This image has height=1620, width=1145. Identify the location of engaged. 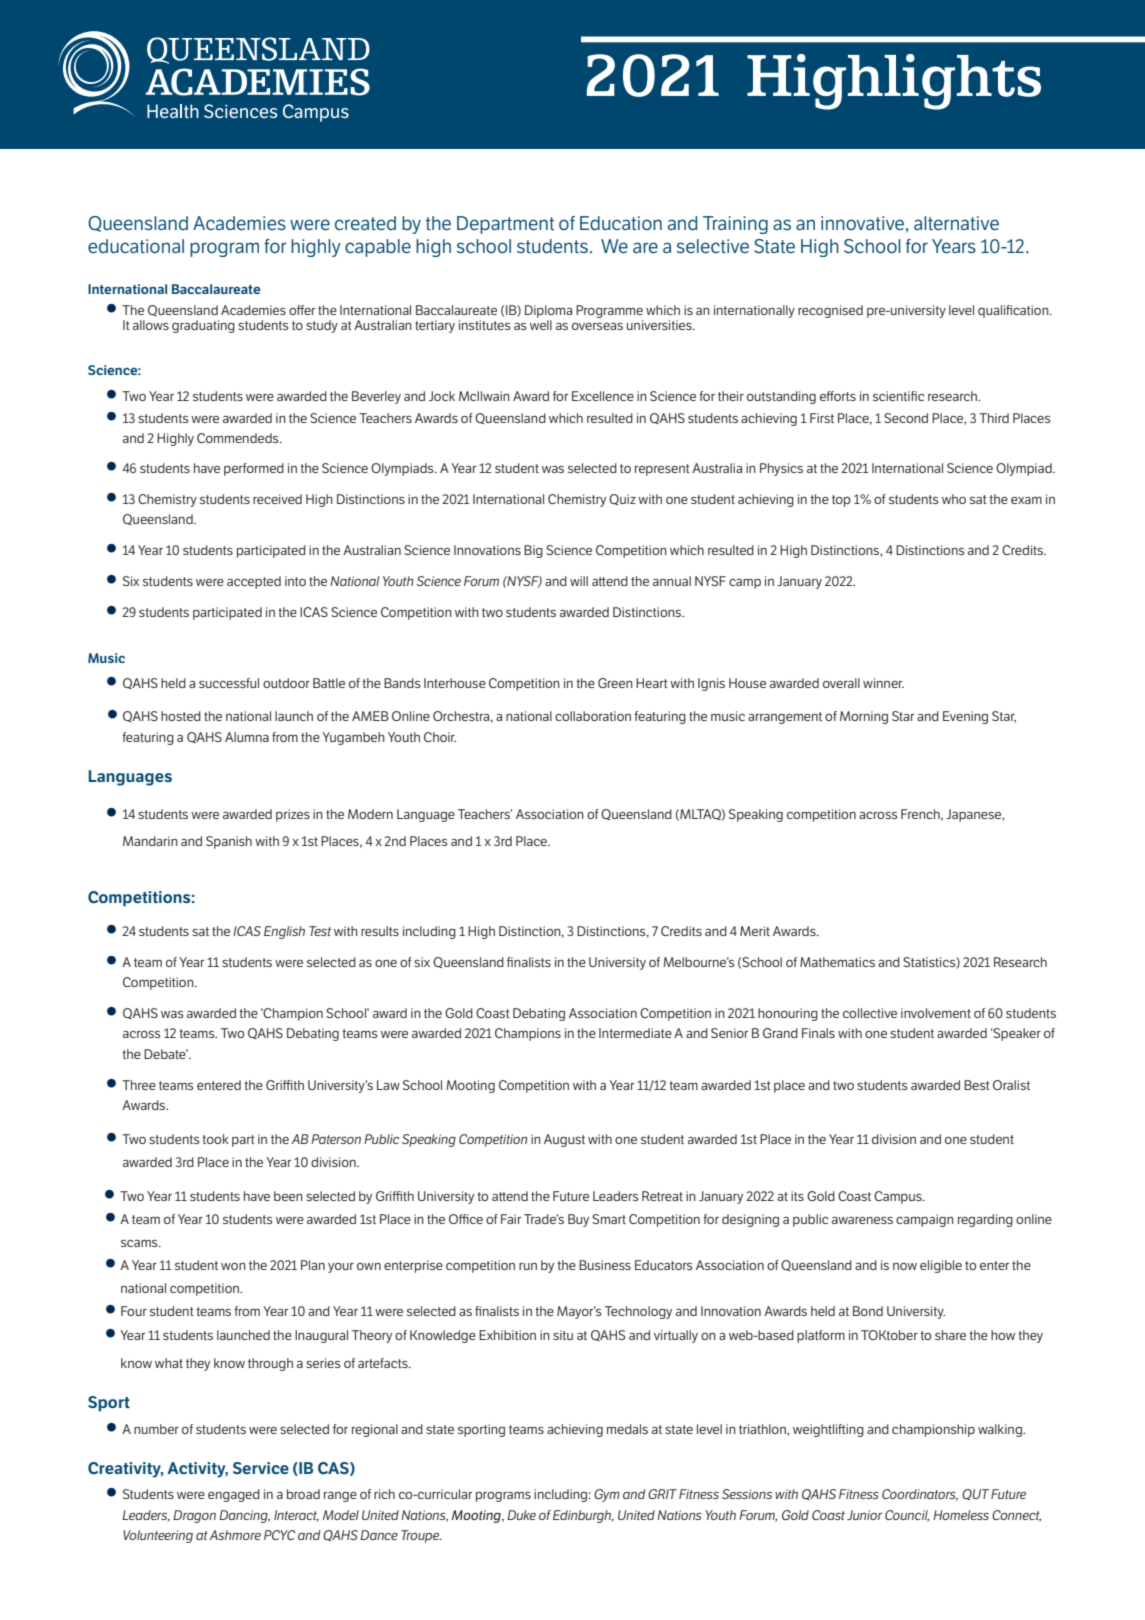
(234, 1495).
